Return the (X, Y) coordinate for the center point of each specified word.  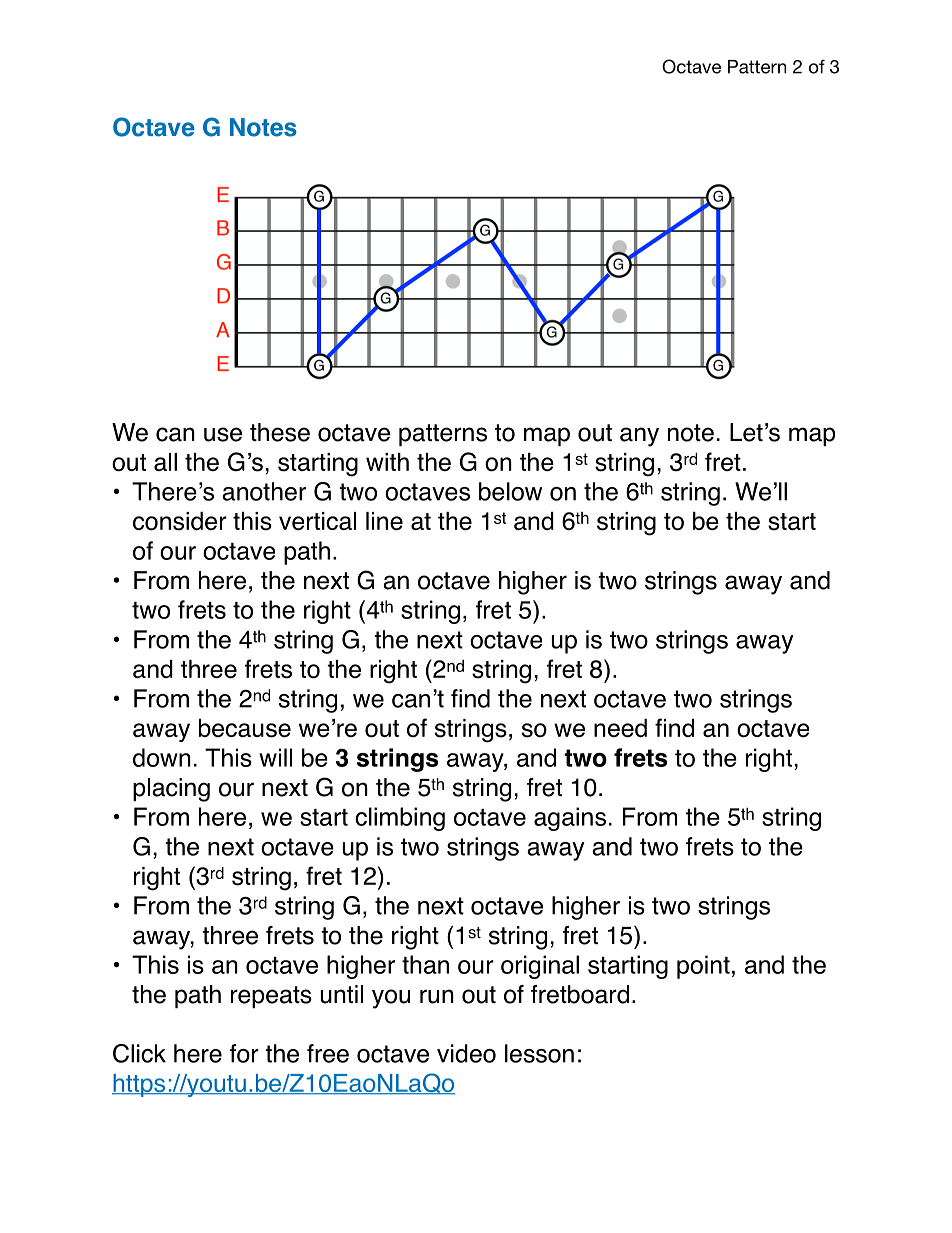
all (165, 462)
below (510, 491)
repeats (271, 997)
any (639, 437)
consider (180, 521)
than (425, 964)
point (703, 967)
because (245, 728)
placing (171, 790)
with (387, 462)
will (275, 757)
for (244, 1053)
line (384, 521)
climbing (400, 819)
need (620, 728)
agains (570, 819)
